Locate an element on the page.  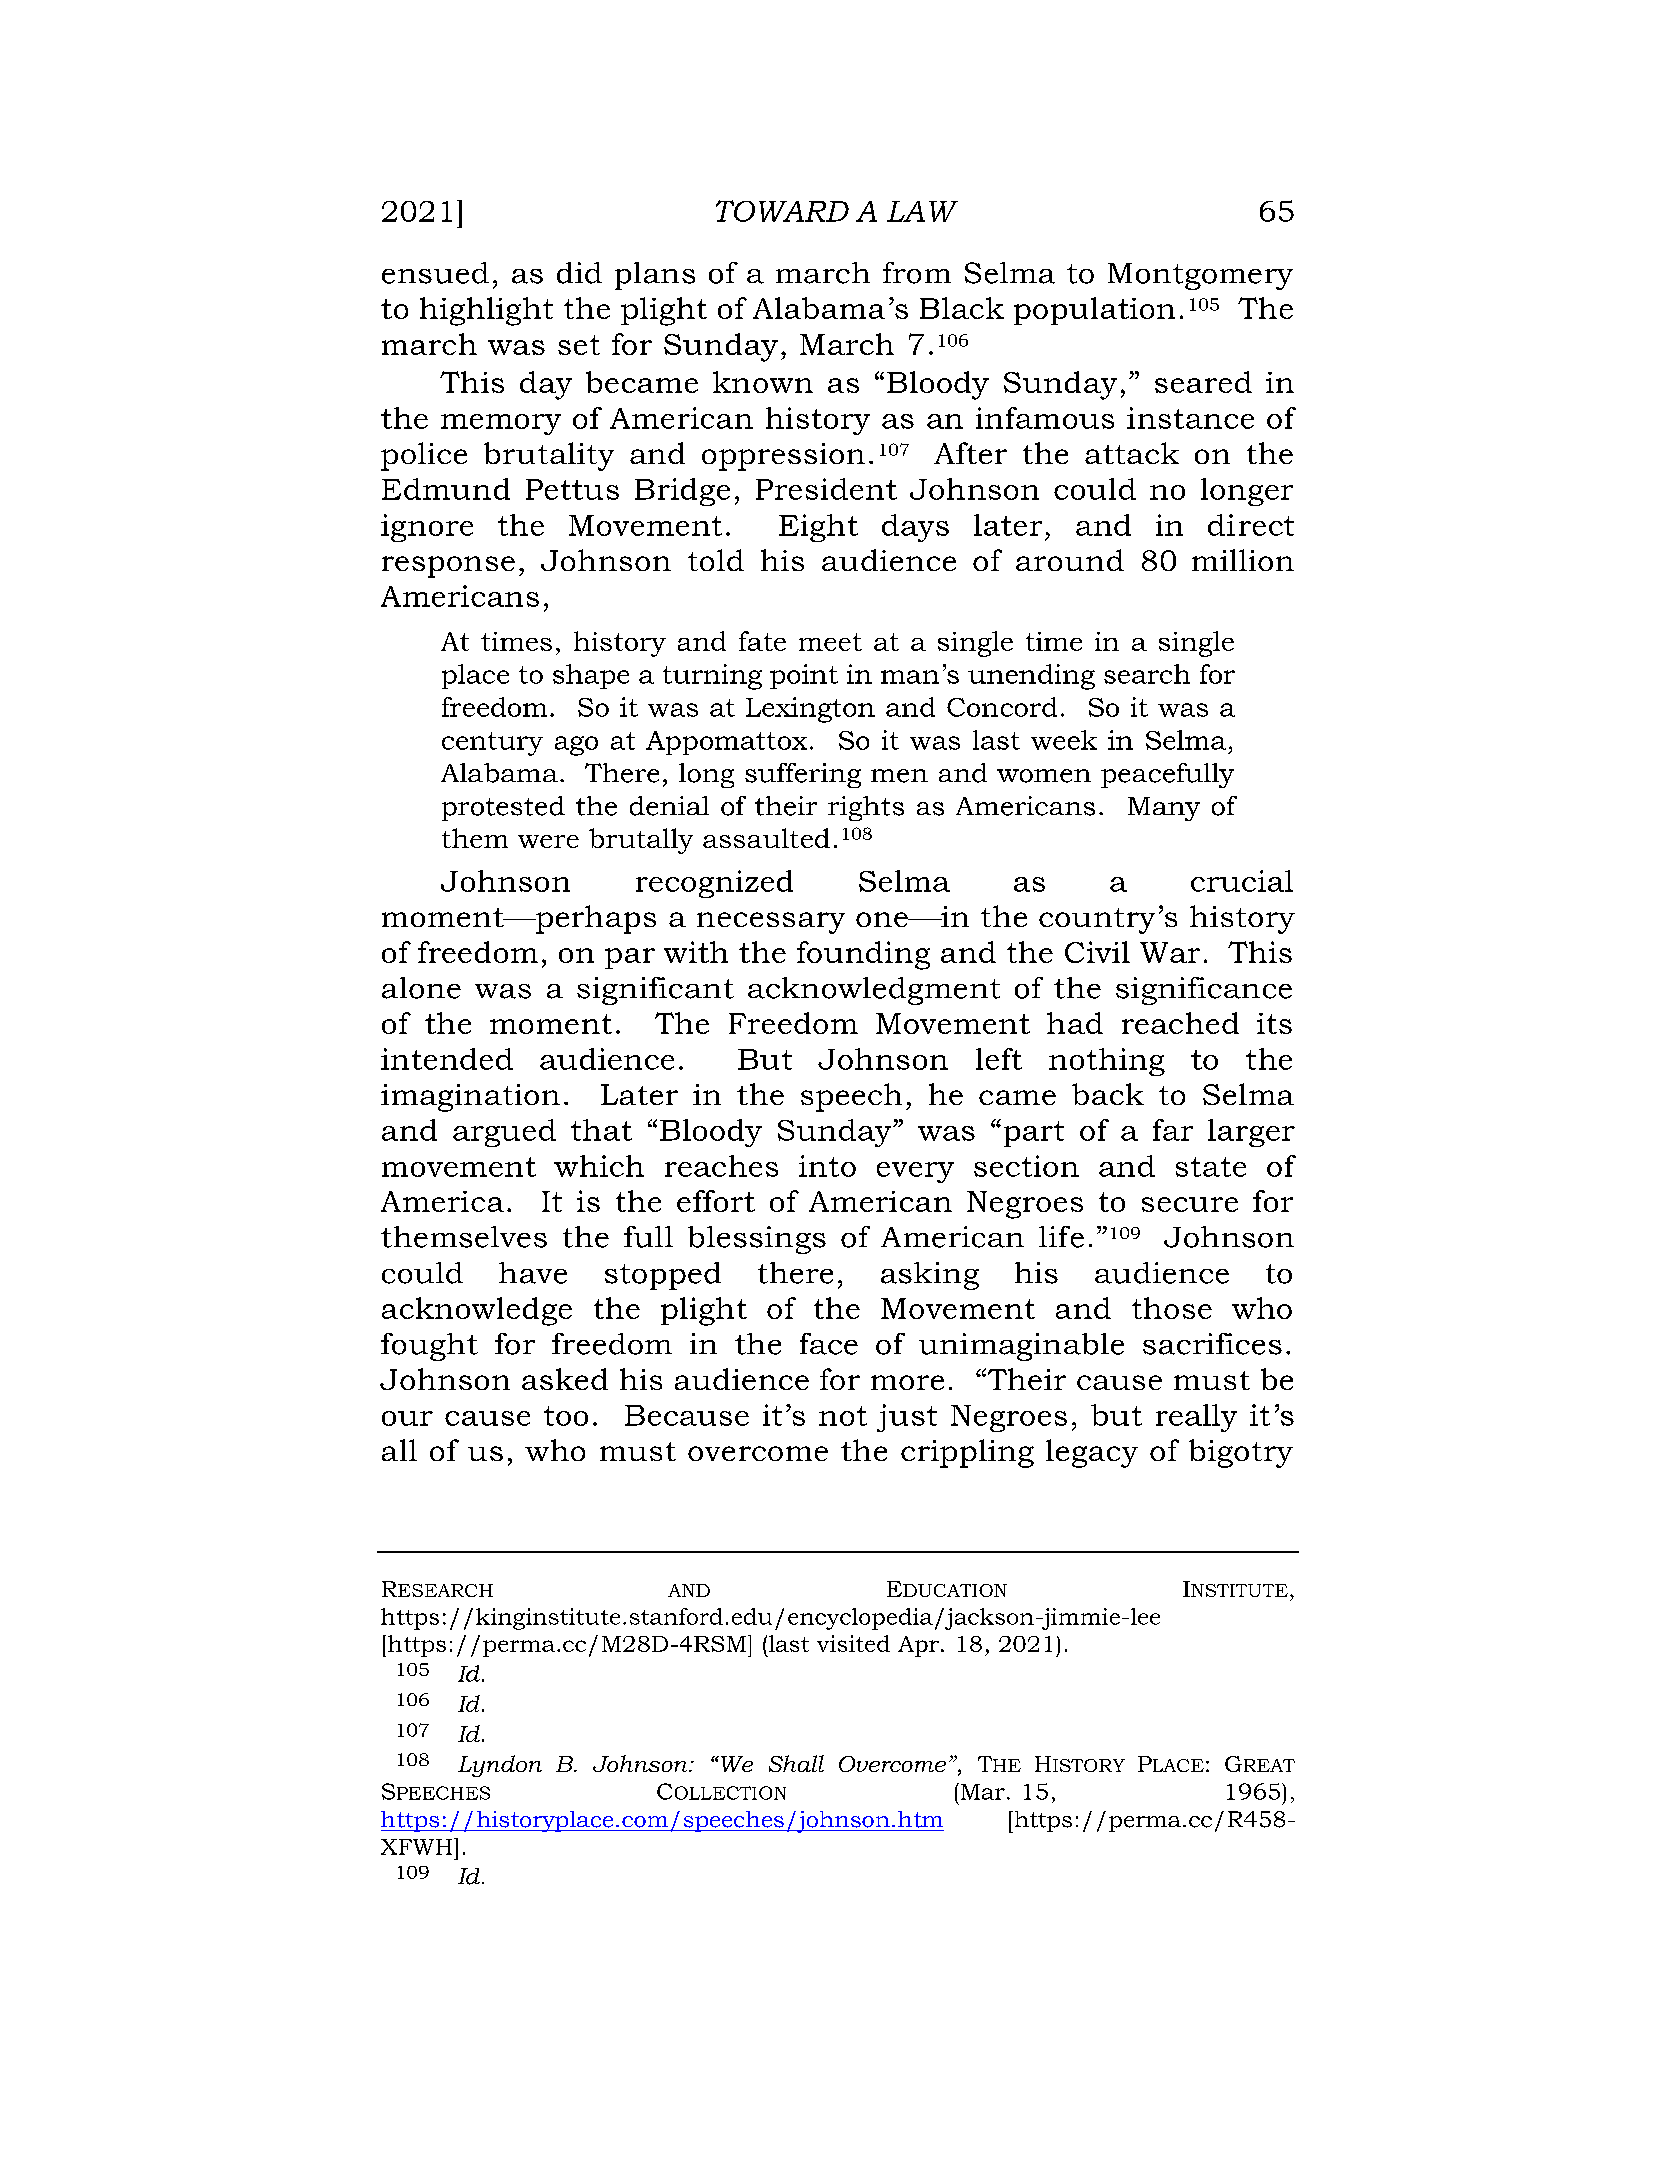
Shall is located at coordinates (796, 1763).
